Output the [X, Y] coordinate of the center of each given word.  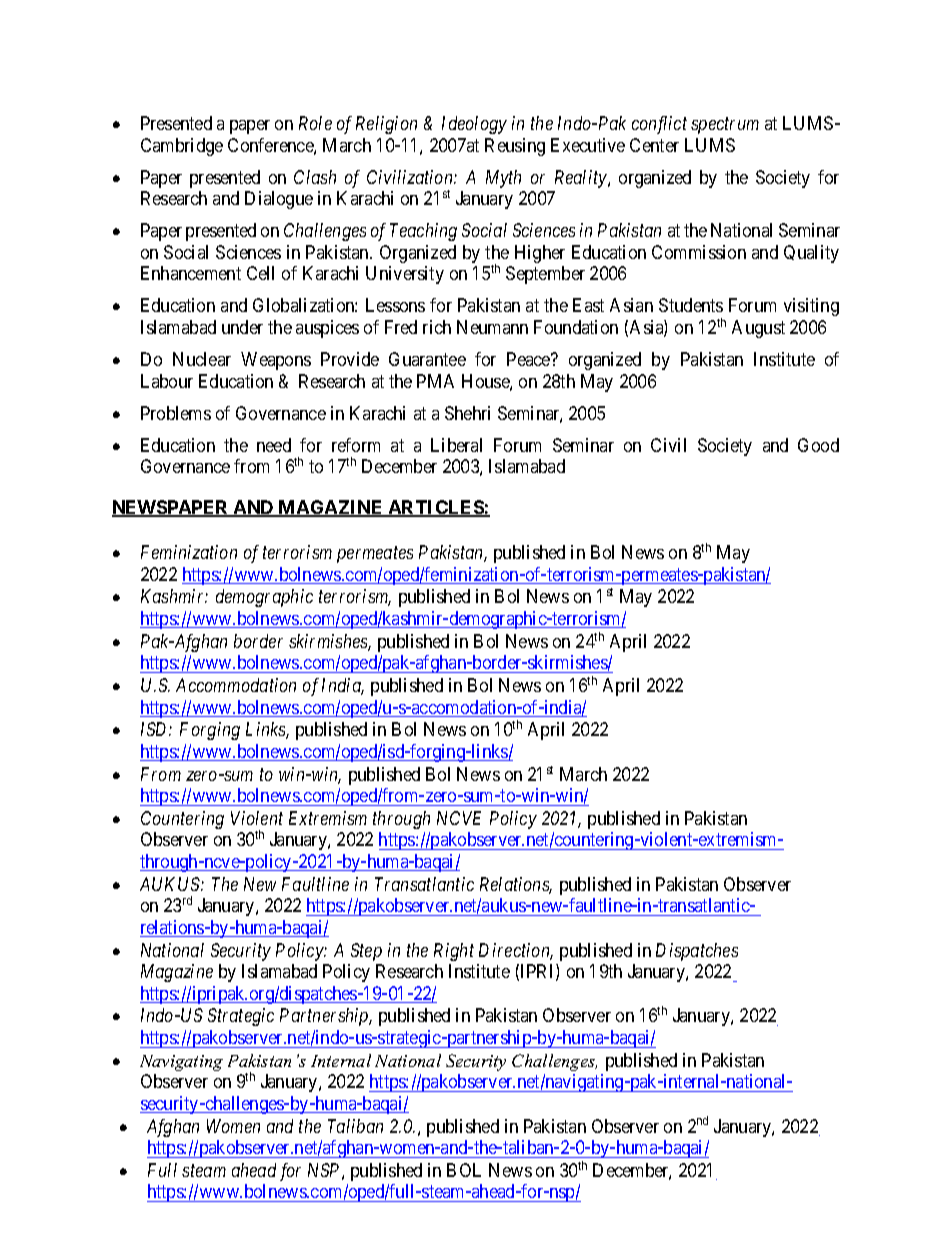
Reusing [515, 147]
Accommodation [236, 685]
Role [315, 123]
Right [454, 952]
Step [366, 952]
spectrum [725, 126]
